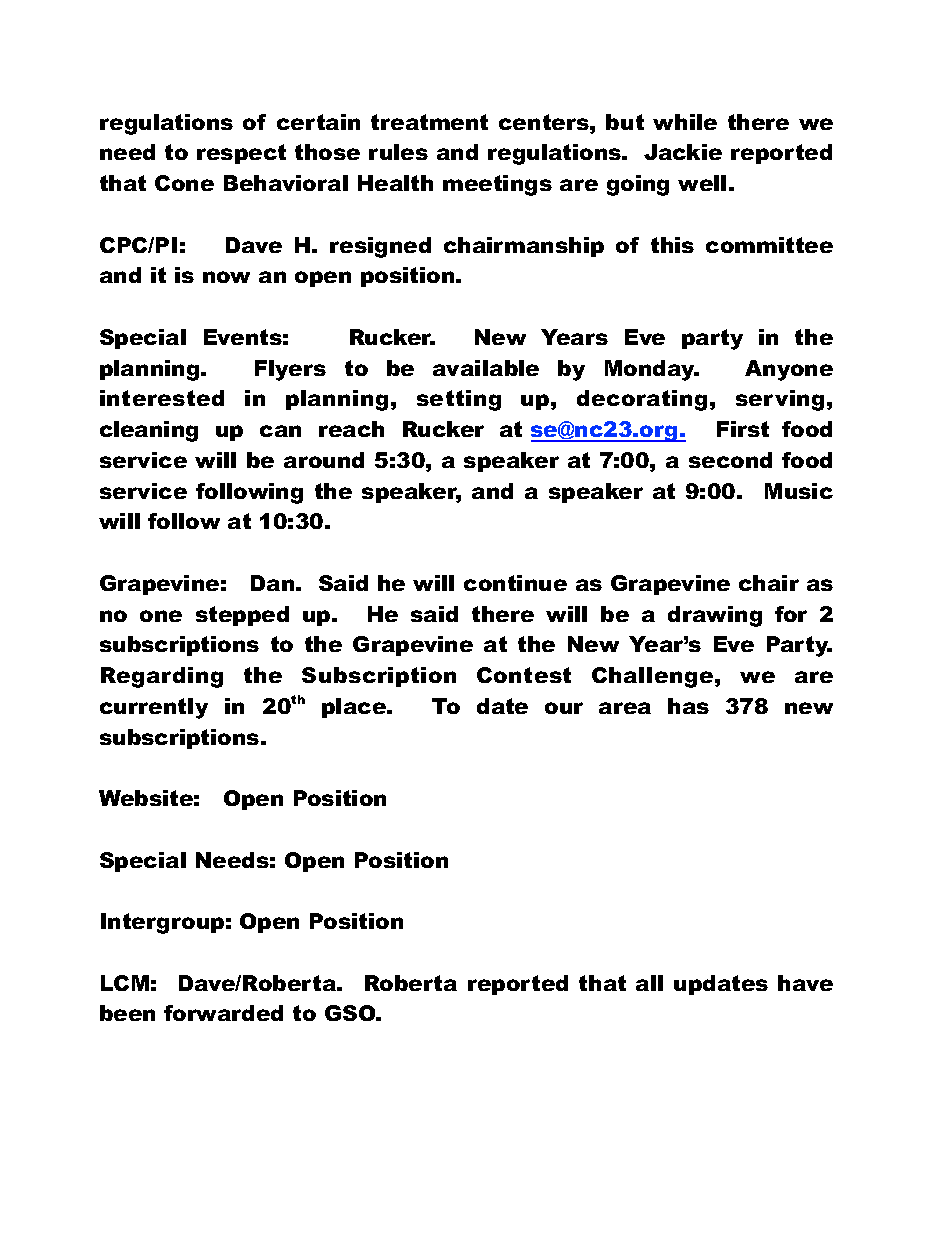  What do you see at coordinates (743, 429) in the screenshot?
I see `First` at bounding box center [743, 429].
